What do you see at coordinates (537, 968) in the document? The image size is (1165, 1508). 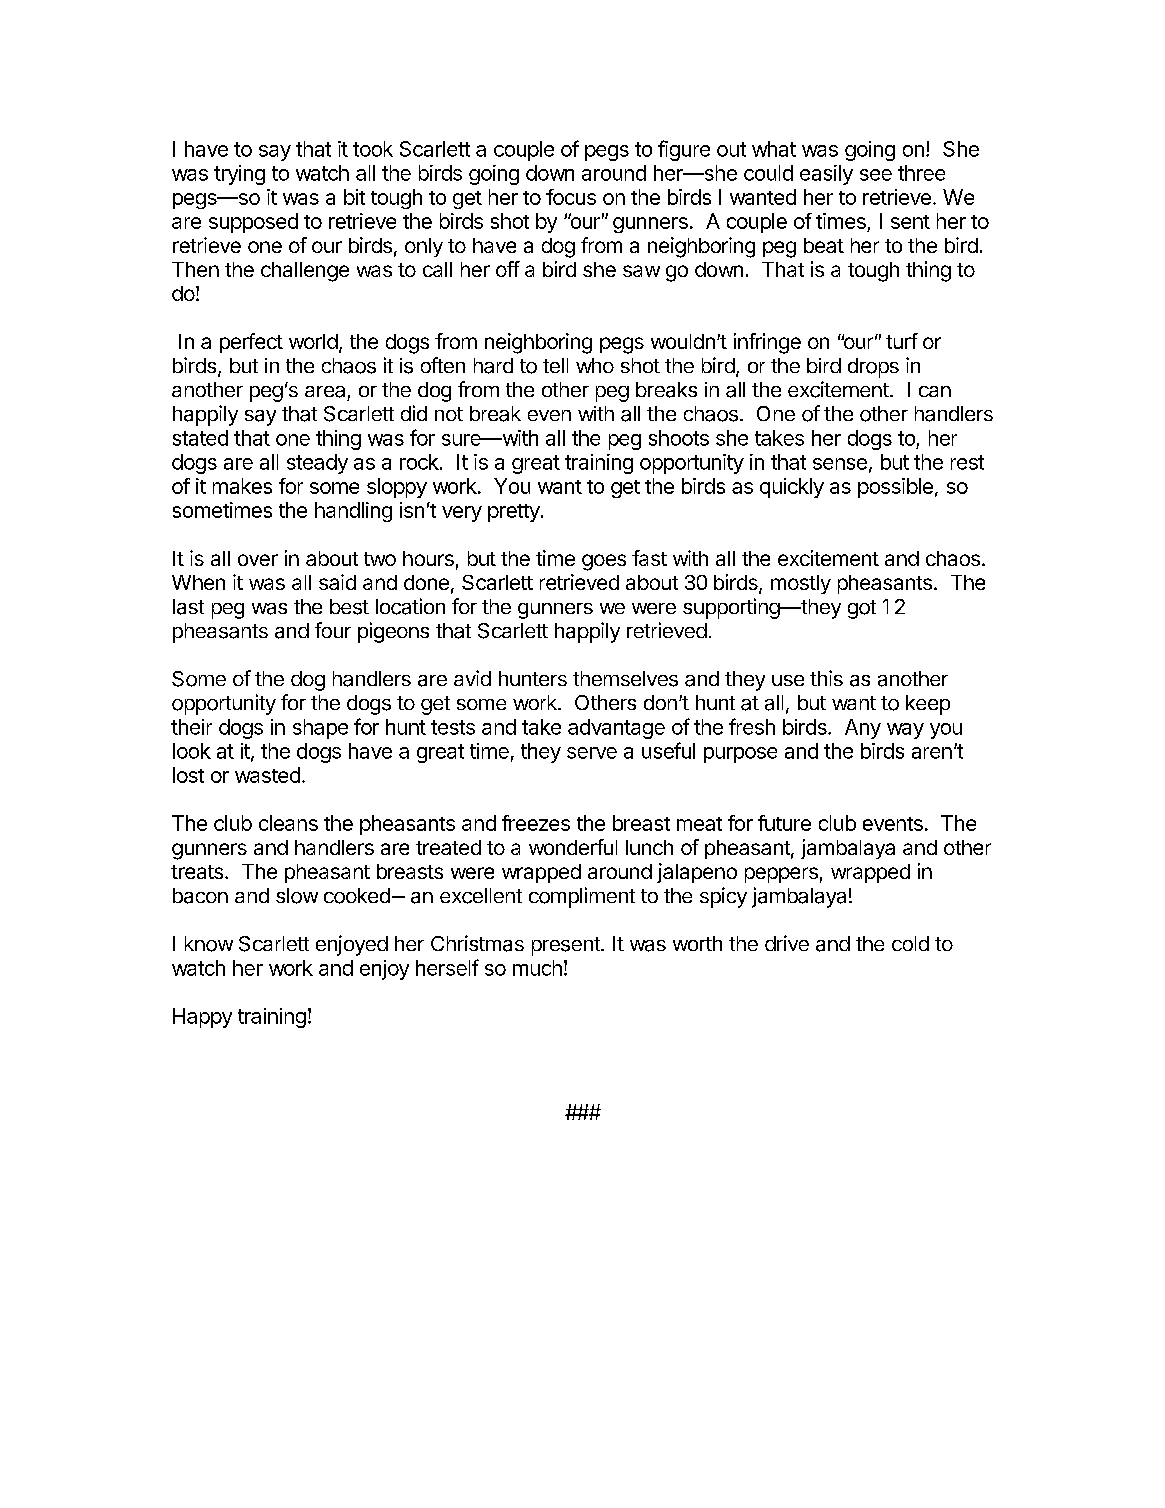 I see `much` at bounding box center [537, 968].
